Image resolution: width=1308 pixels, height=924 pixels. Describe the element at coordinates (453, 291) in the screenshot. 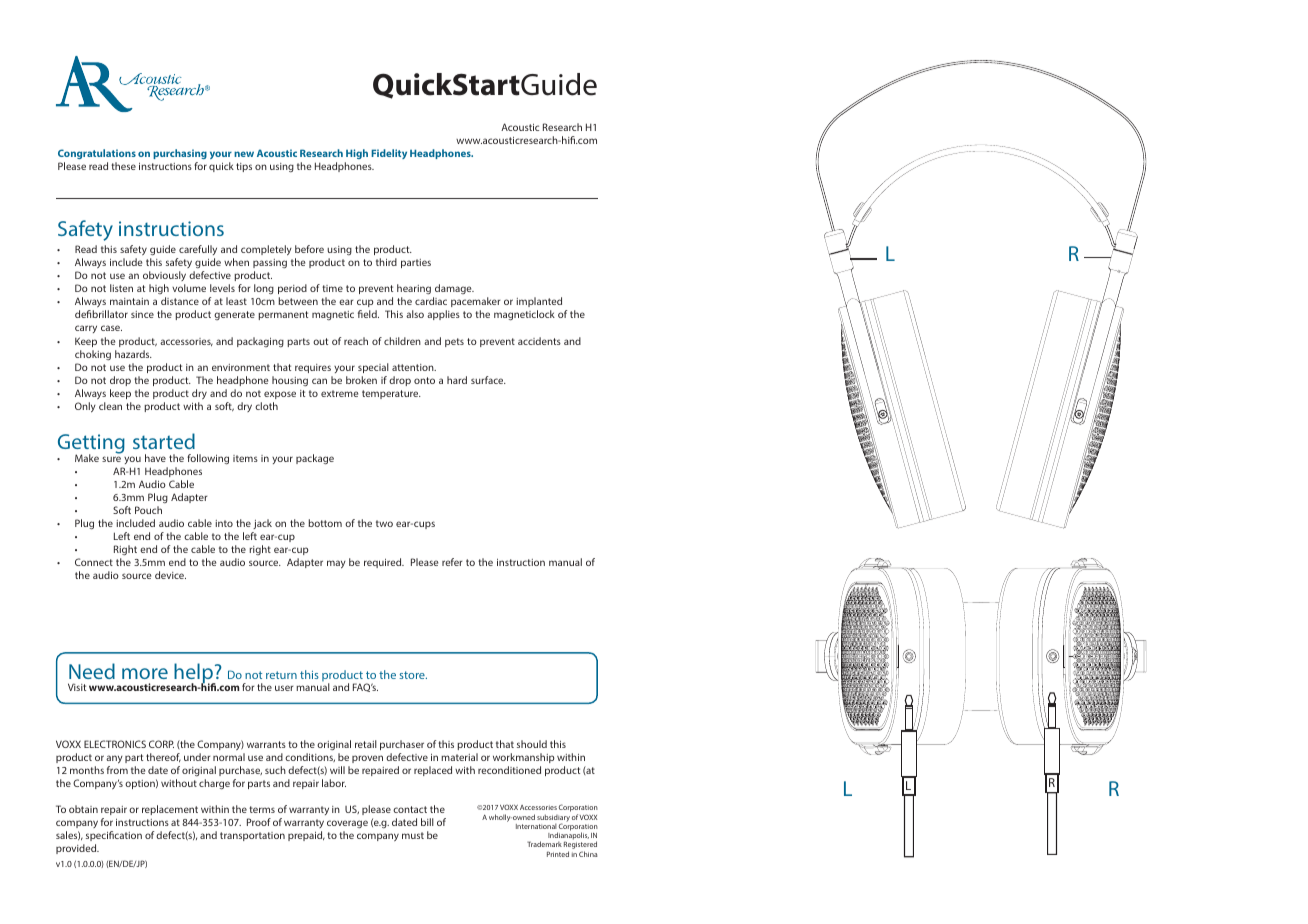

I see `damage` at that location.
